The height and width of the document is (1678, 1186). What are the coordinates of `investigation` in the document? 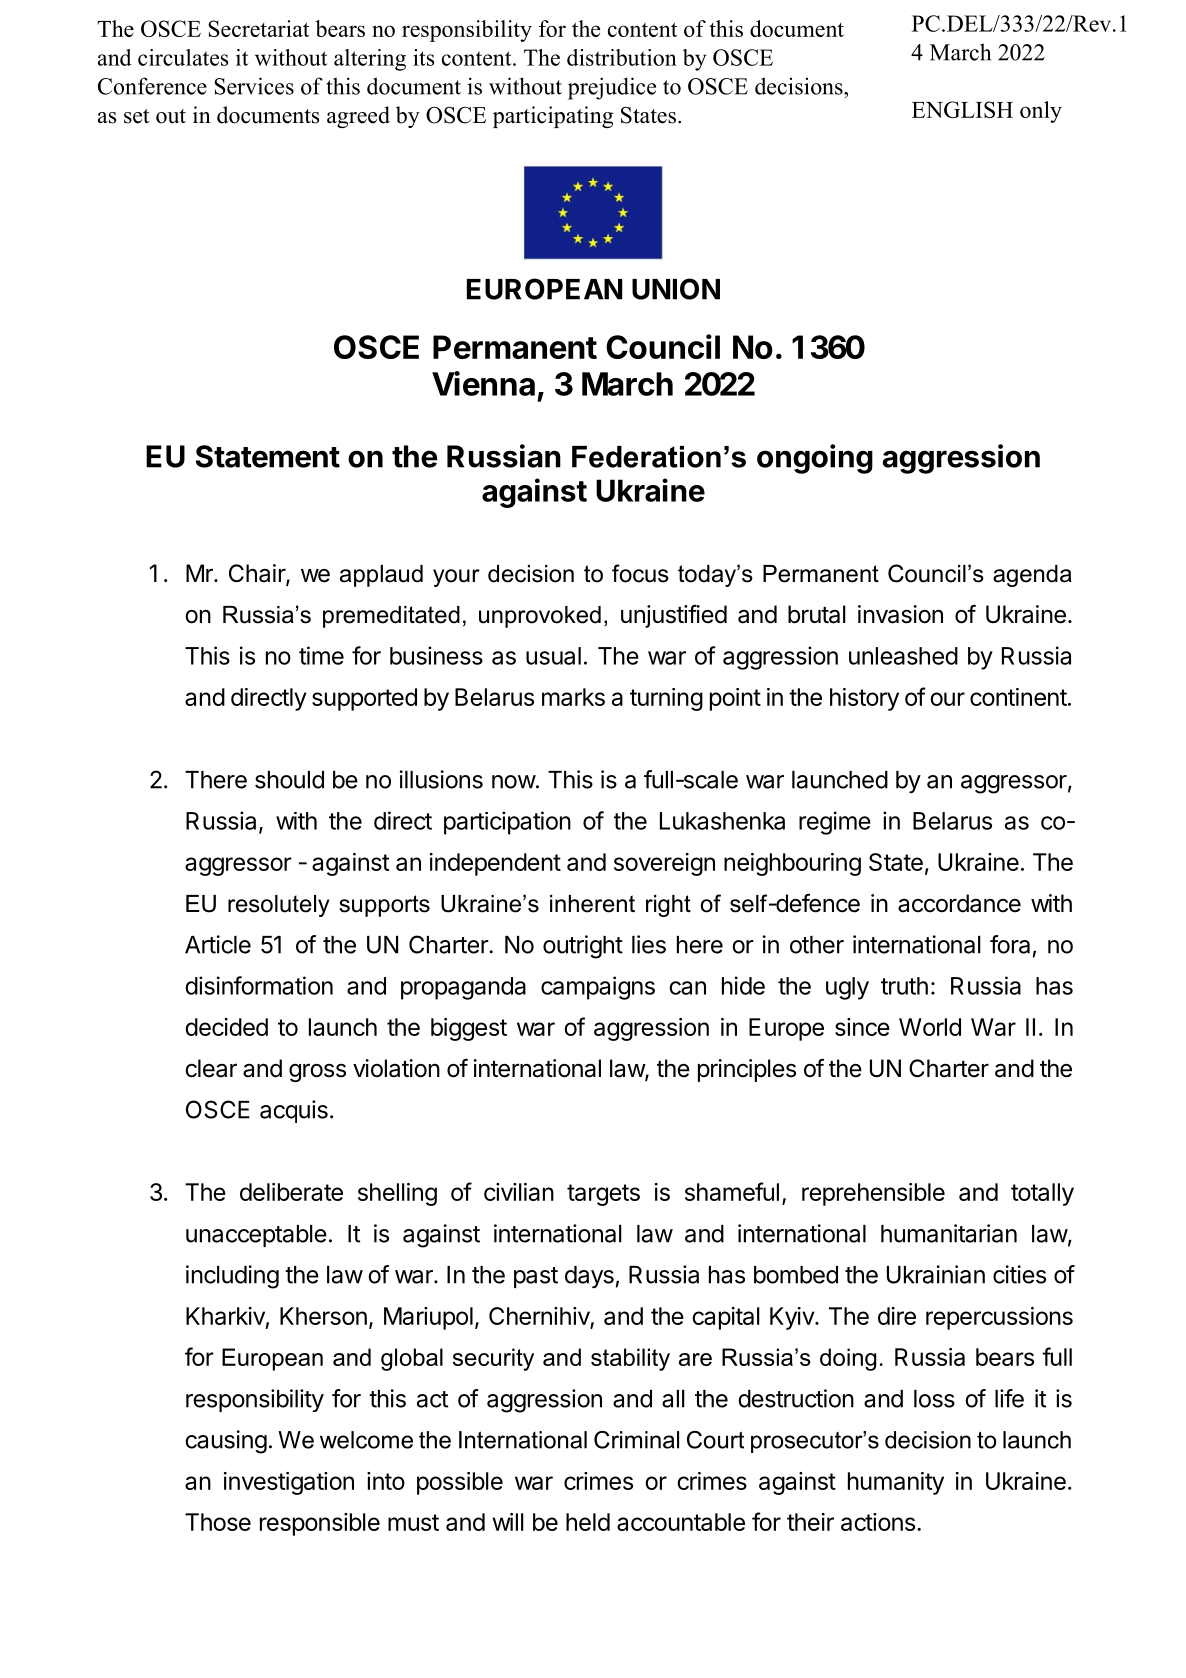 It's located at (289, 1483).
